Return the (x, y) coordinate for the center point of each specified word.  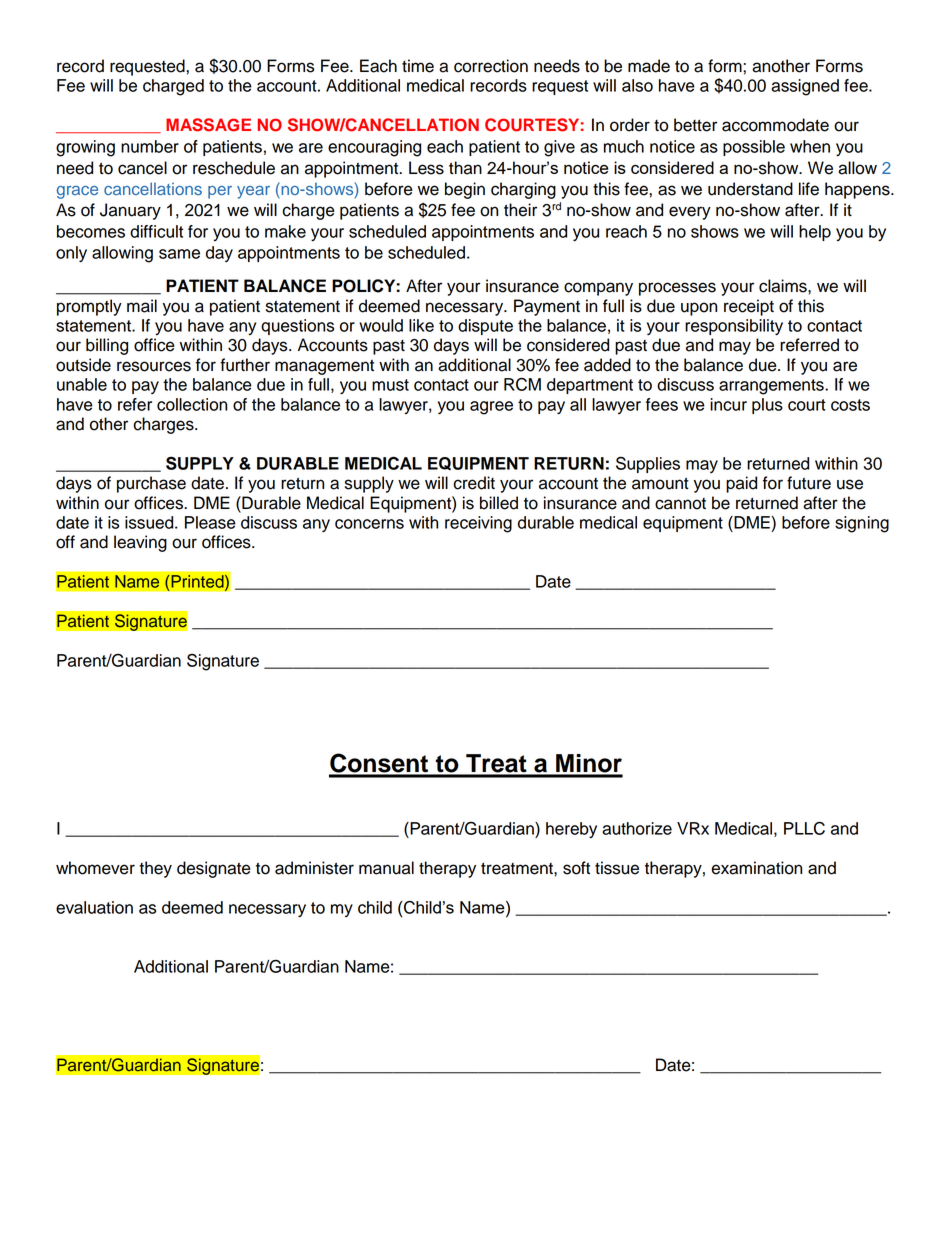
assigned (805, 87)
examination (756, 868)
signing (862, 524)
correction (491, 66)
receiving (478, 524)
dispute (485, 327)
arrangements (772, 387)
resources (154, 366)
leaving (140, 543)
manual (386, 868)
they (155, 869)
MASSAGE (208, 125)
